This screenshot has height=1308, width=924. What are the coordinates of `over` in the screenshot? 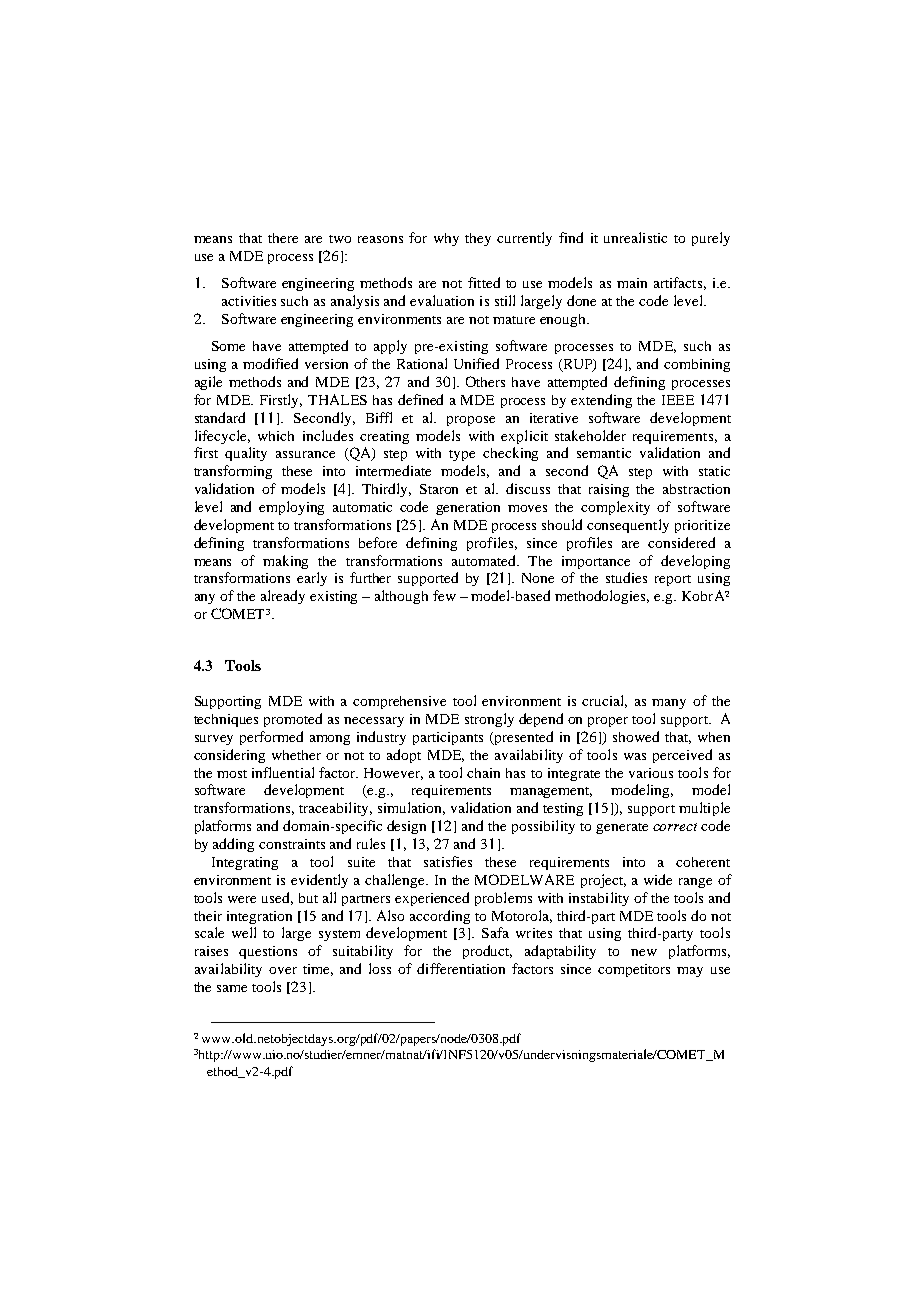 It's located at (283, 970).
